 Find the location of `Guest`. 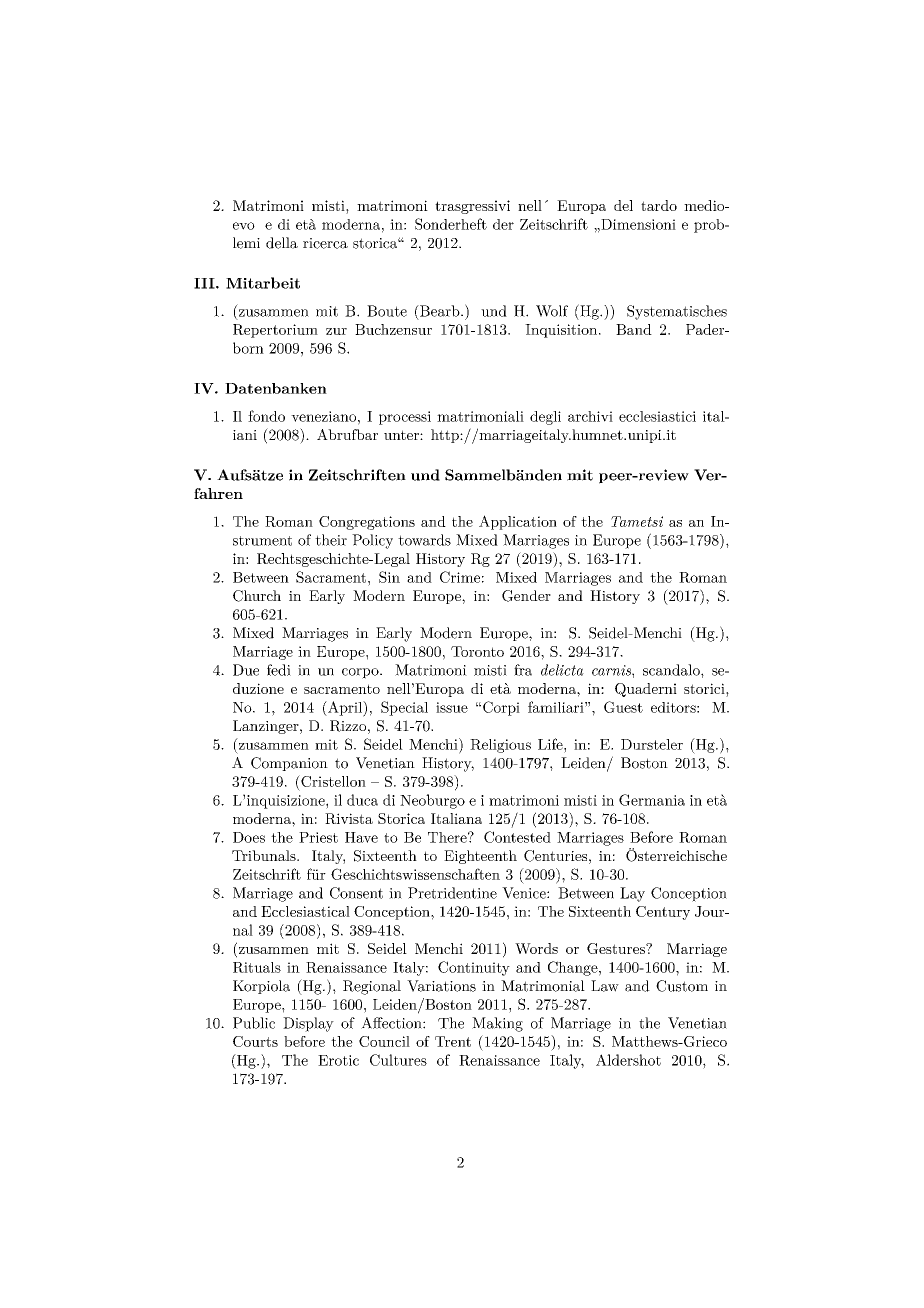

Guest is located at coordinates (623, 707).
